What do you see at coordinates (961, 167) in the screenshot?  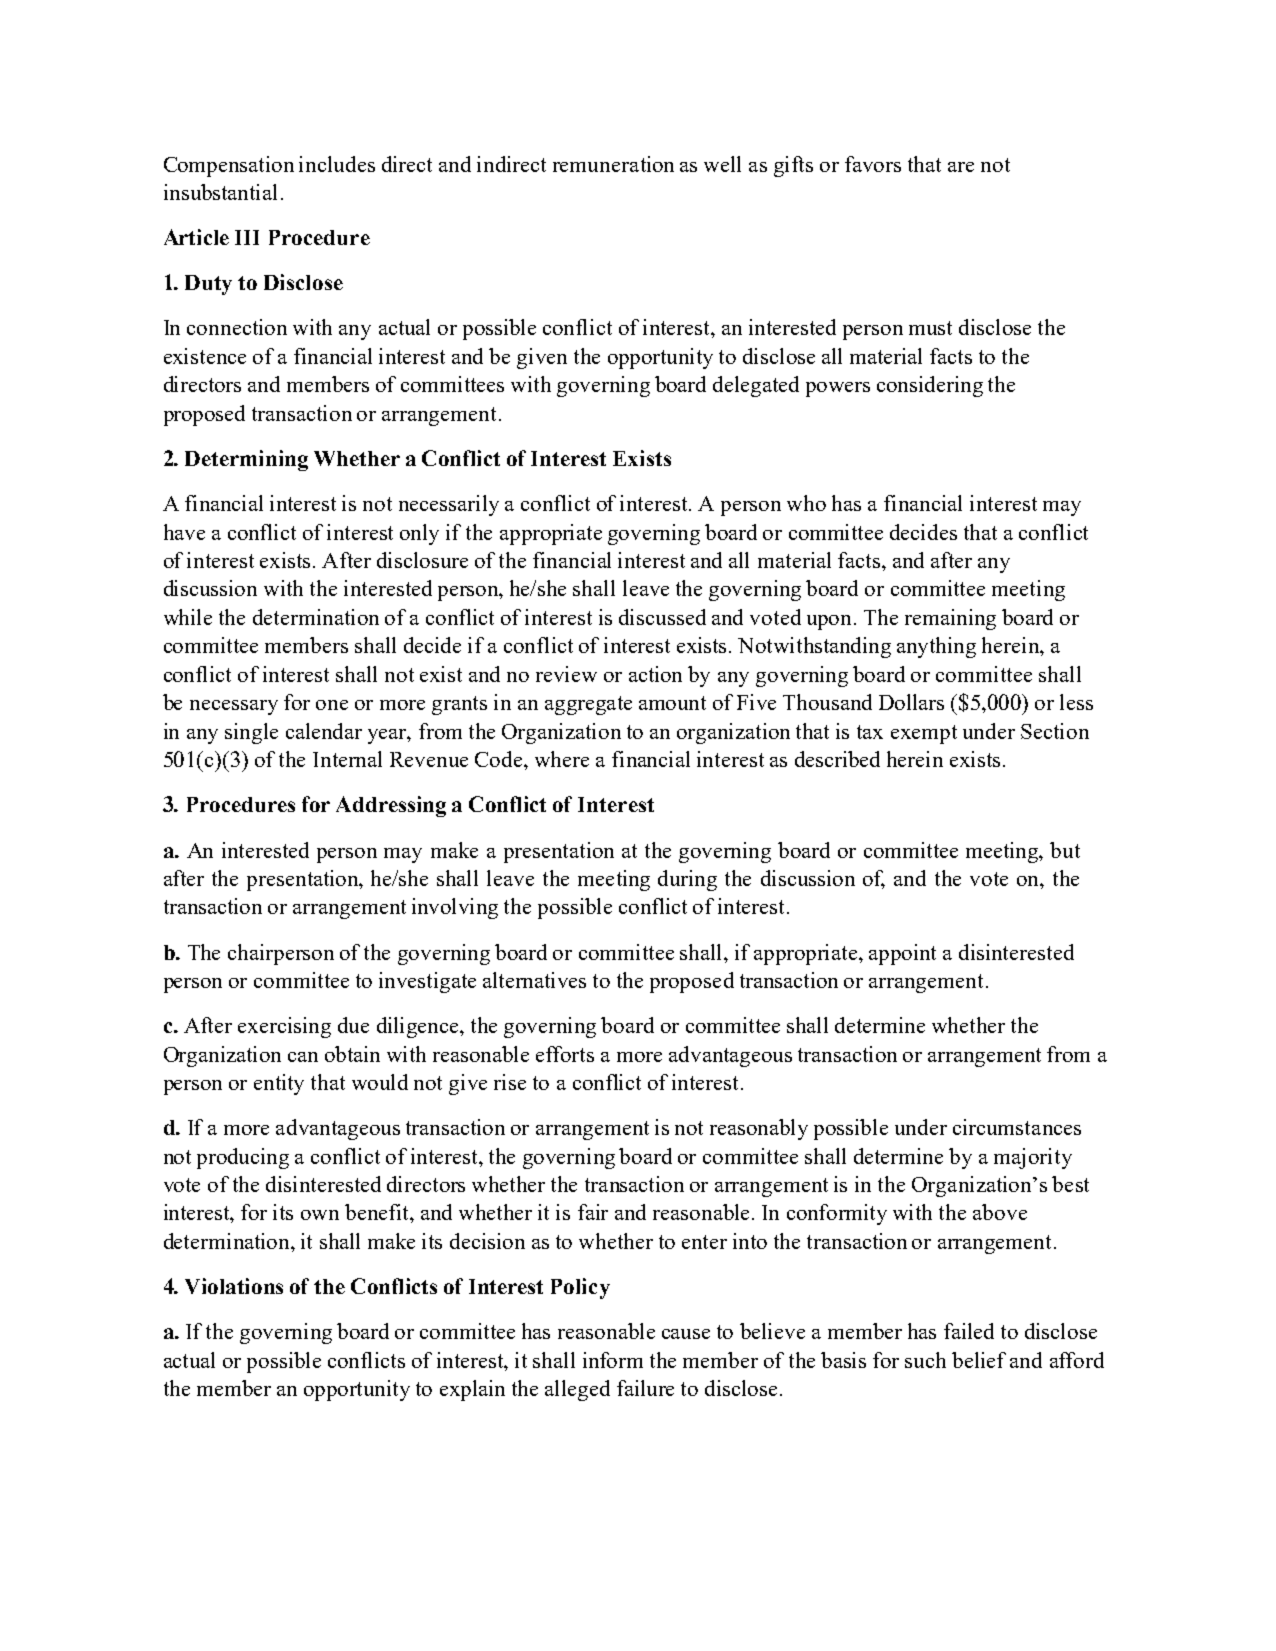 I see `are` at bounding box center [961, 167].
